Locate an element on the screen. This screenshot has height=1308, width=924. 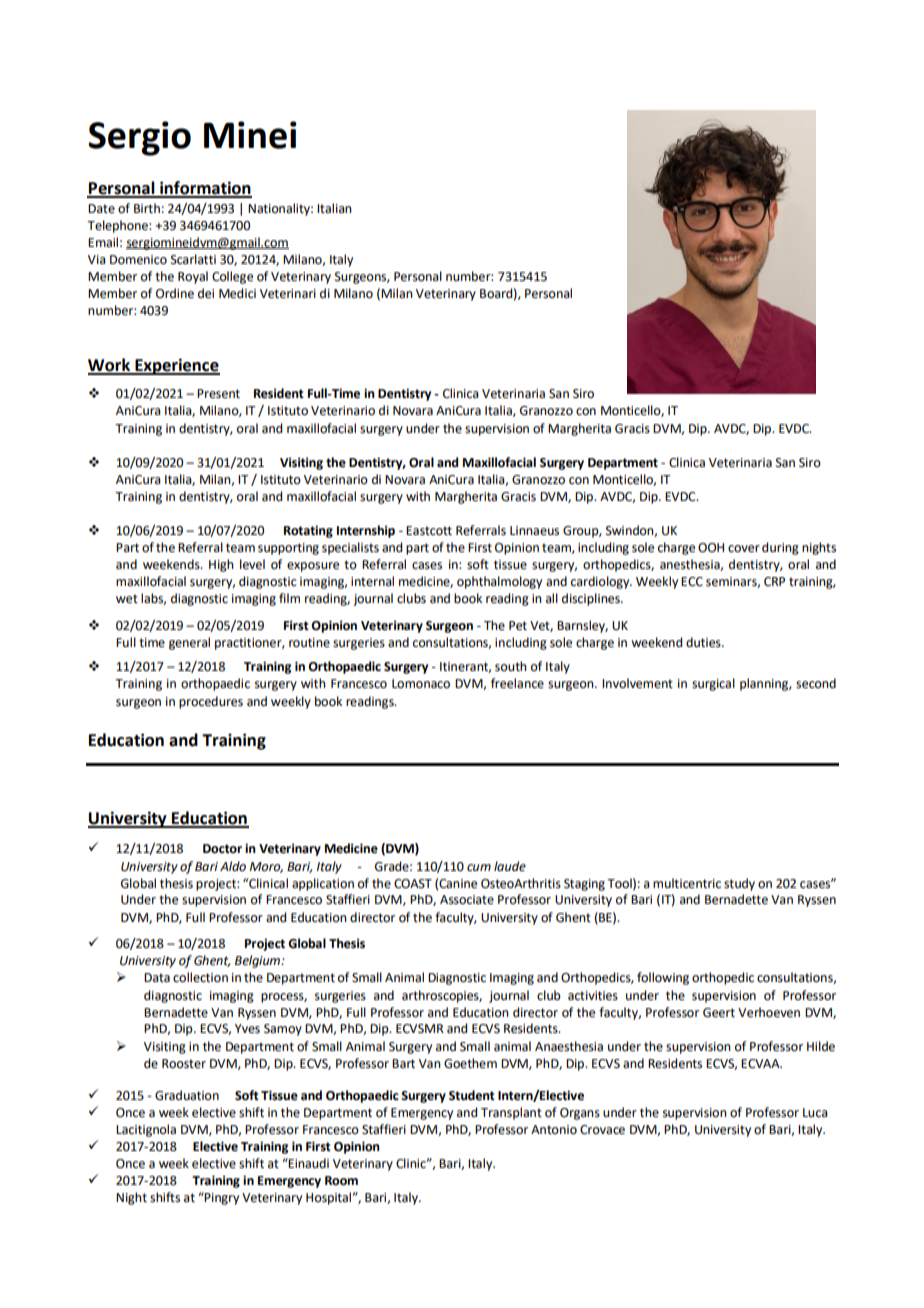
procedures is located at coordinates (211, 702).
